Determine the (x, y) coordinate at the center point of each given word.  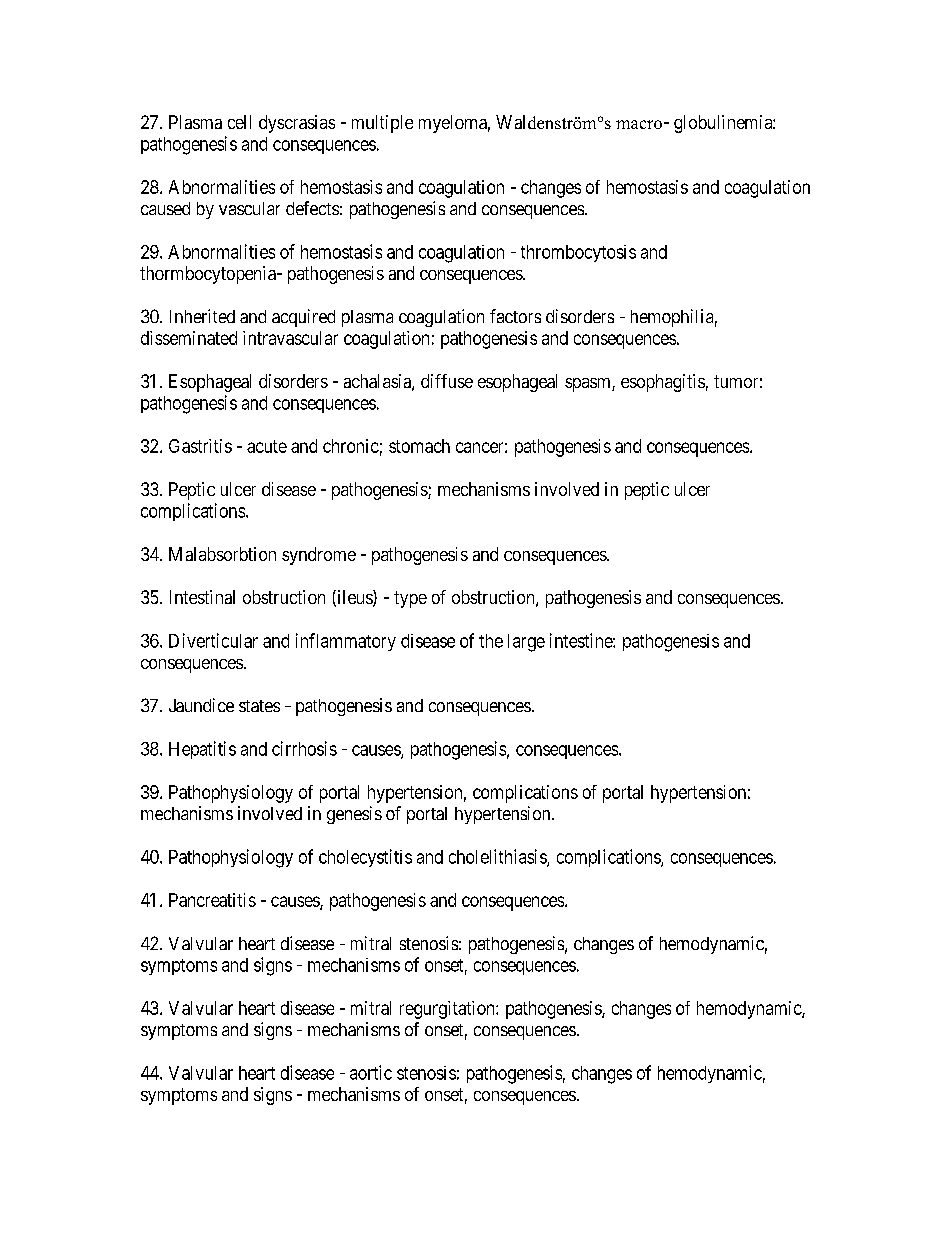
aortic (371, 1072)
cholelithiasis (498, 857)
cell (239, 122)
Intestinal (202, 597)
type (410, 599)
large (526, 643)
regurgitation (448, 1010)
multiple (382, 124)
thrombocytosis (578, 253)
